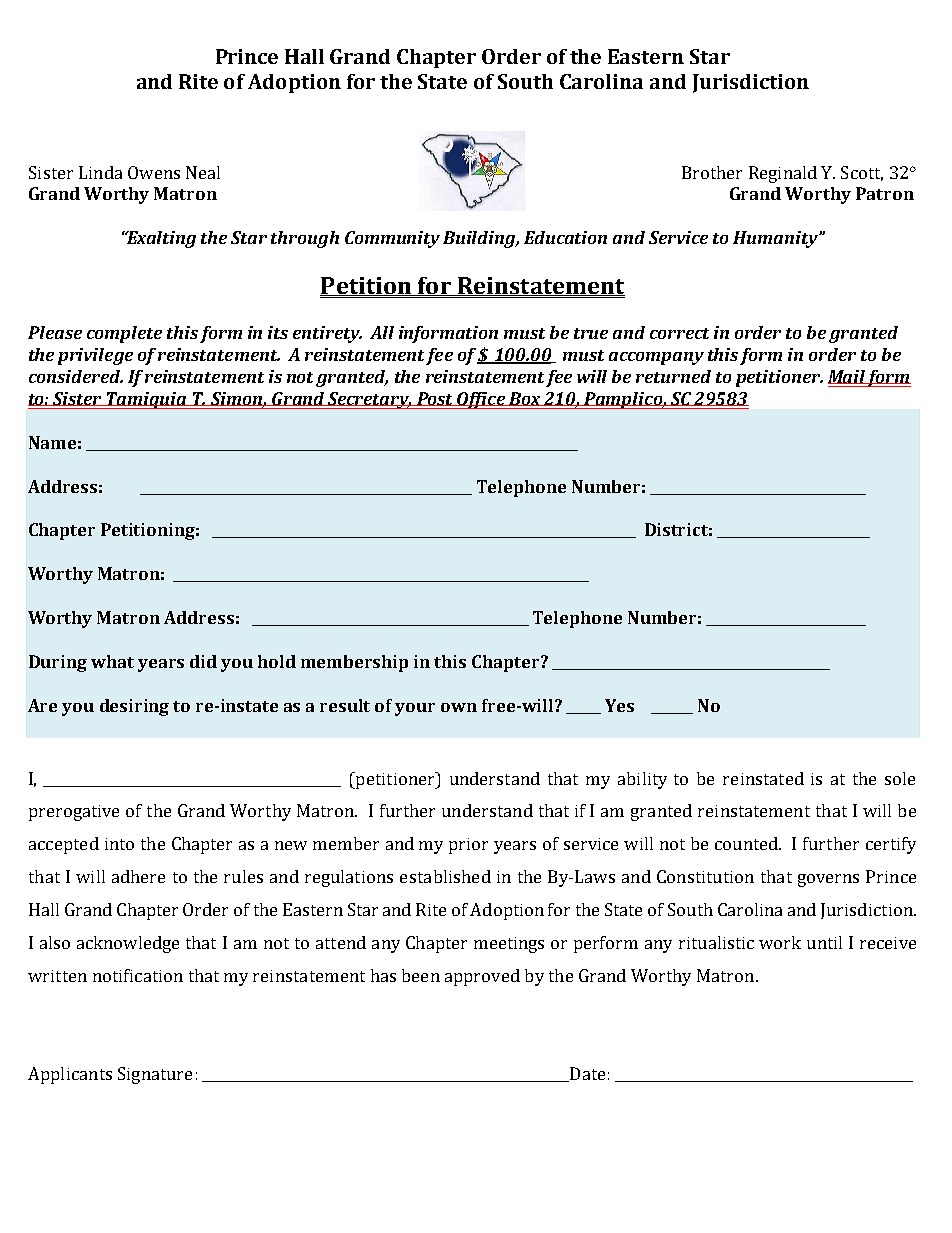 The image size is (952, 1233). I want to click on Reginald, so click(783, 174).
